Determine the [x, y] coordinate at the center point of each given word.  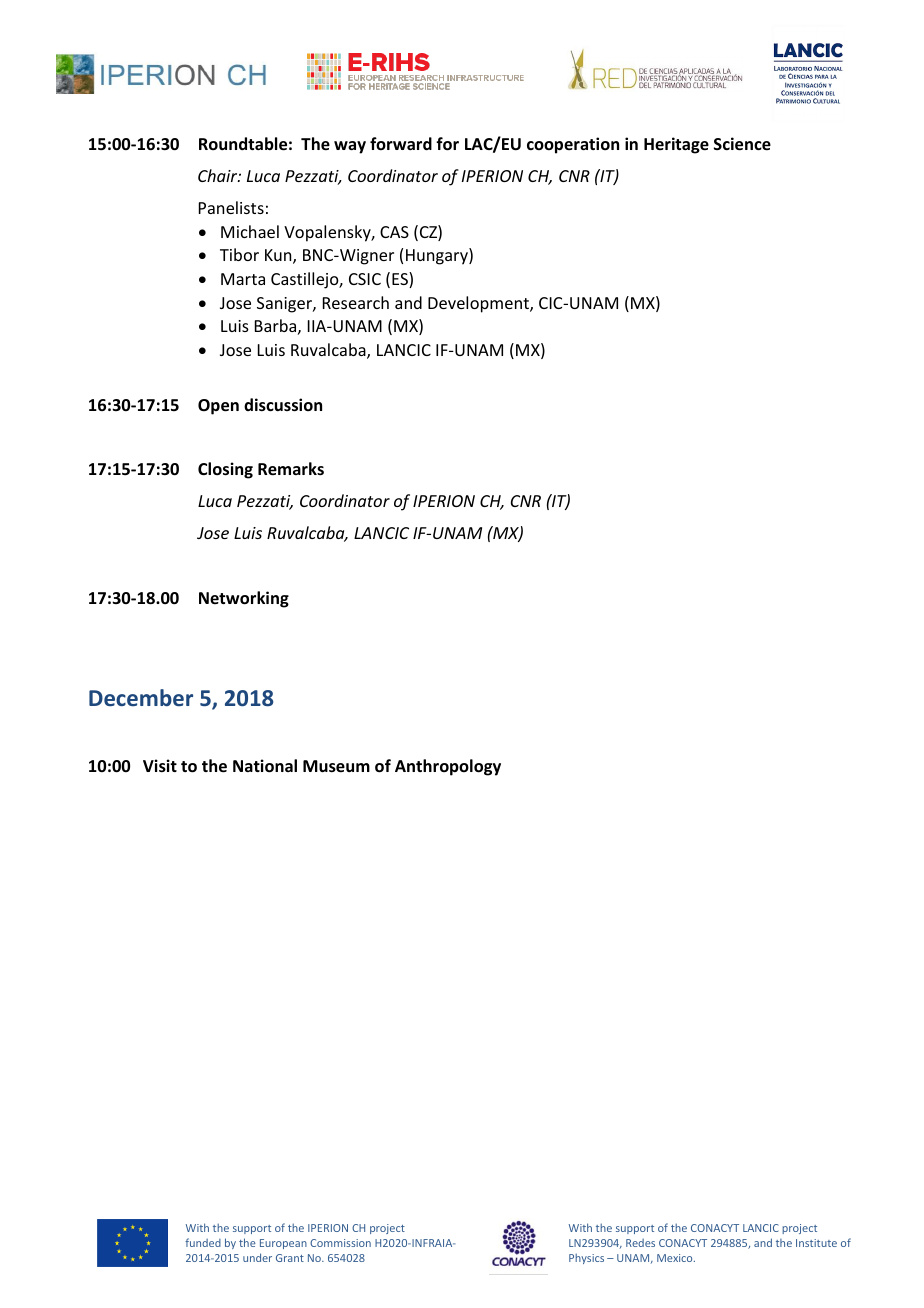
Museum [336, 766]
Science [742, 144]
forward [401, 143]
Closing [225, 470]
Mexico [676, 1258]
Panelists [231, 207]
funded [203, 1242]
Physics [586, 1258]
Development [479, 304]
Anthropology [448, 767]
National [265, 766]
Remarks [291, 469]
